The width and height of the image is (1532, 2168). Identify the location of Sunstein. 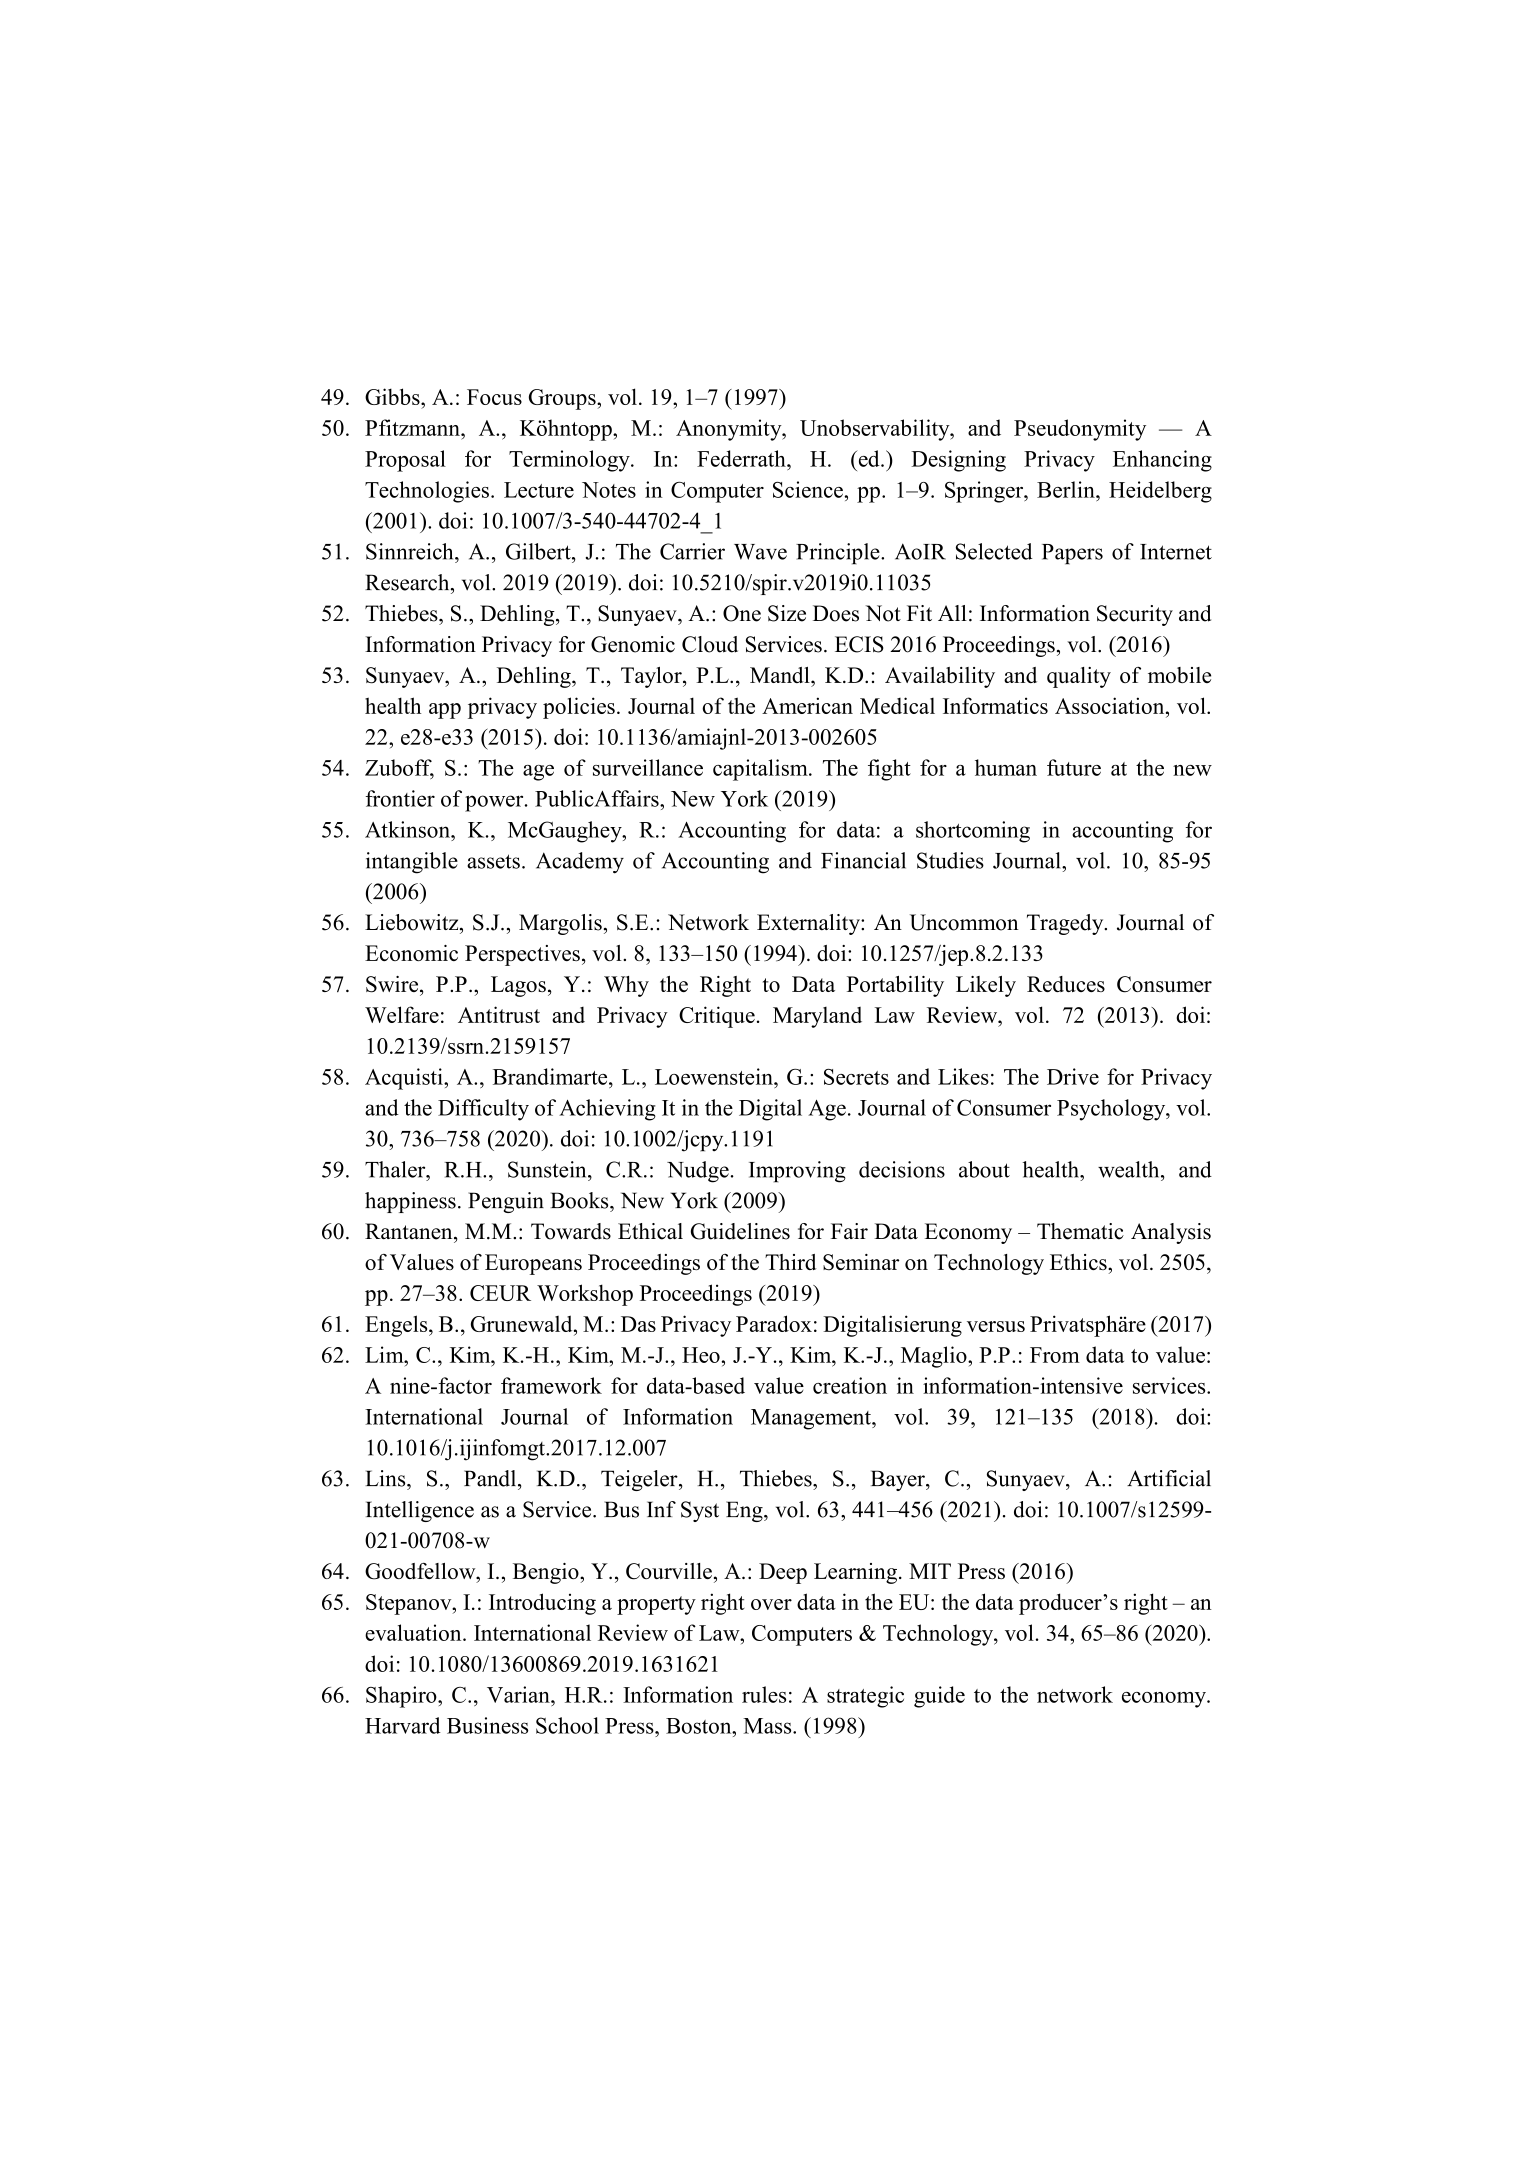
(548, 1169).
